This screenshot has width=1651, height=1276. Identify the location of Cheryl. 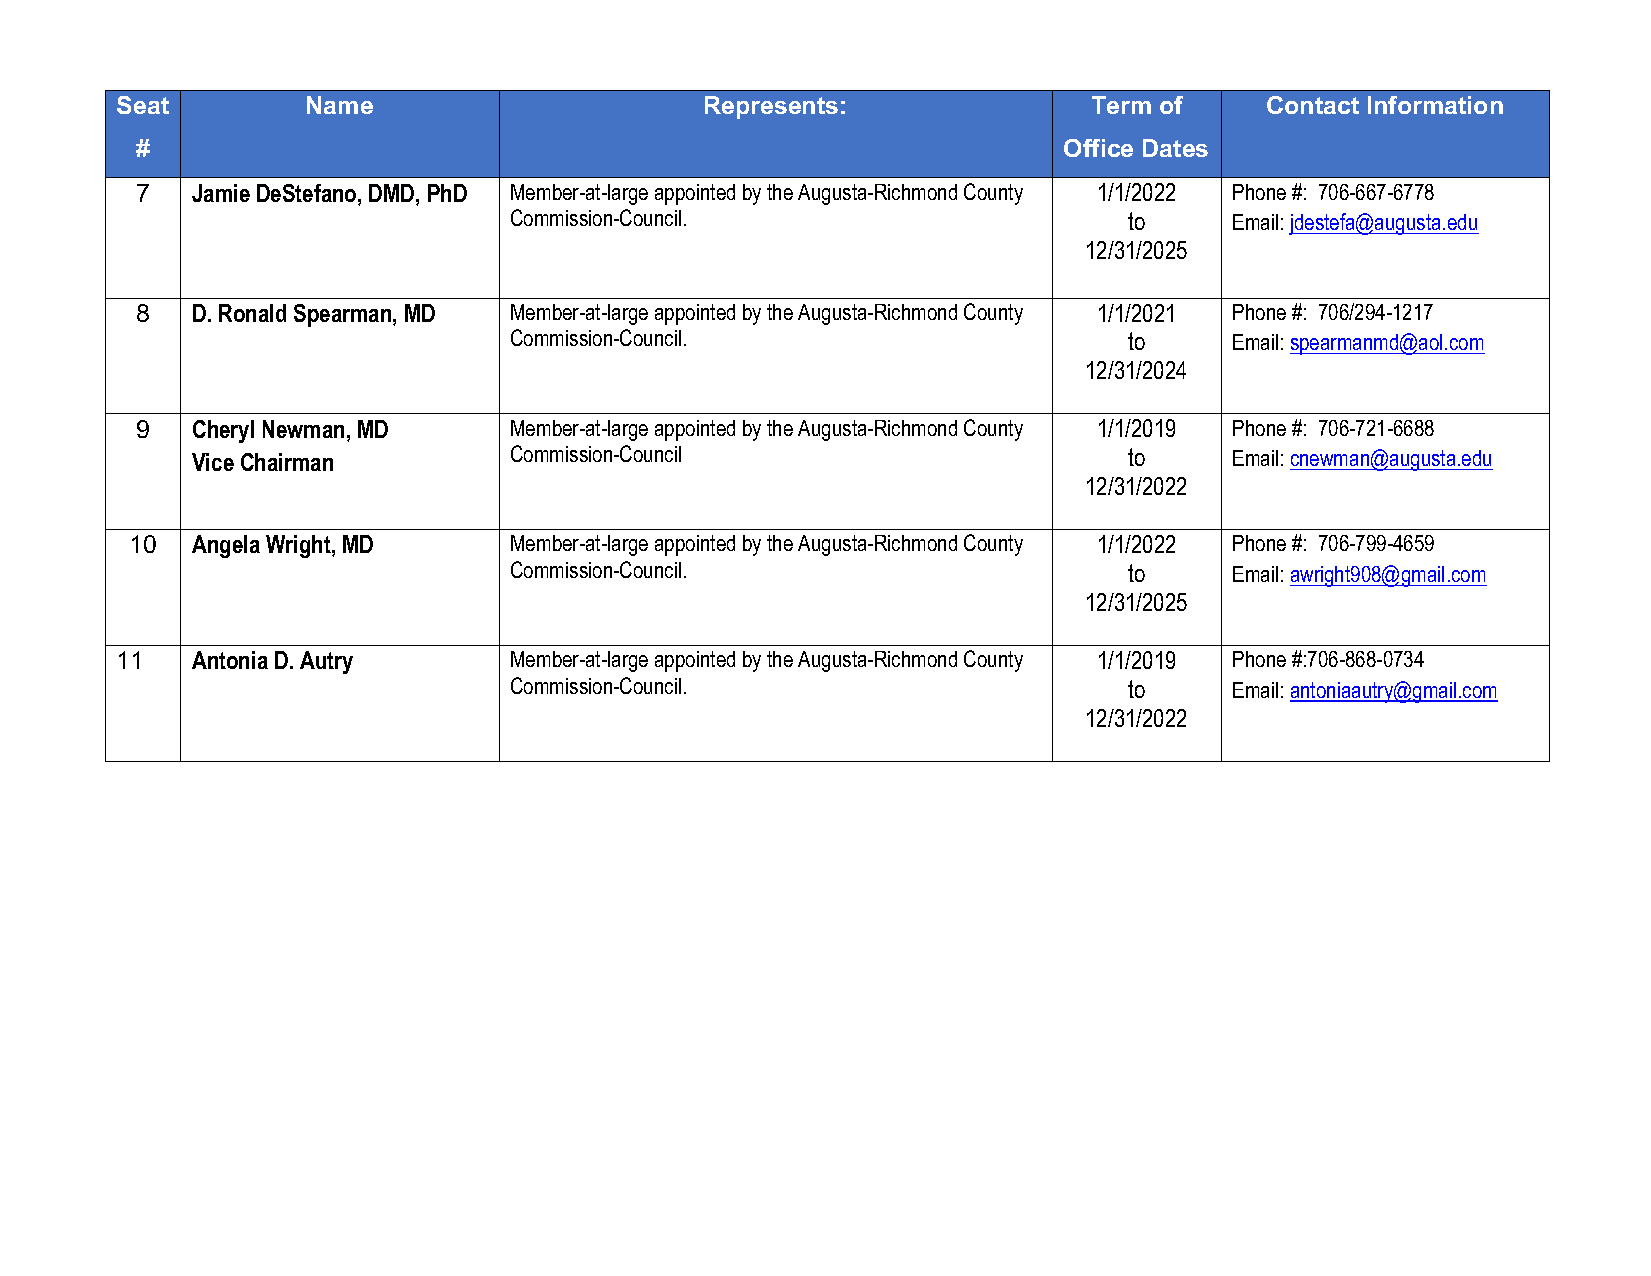
(223, 431).
